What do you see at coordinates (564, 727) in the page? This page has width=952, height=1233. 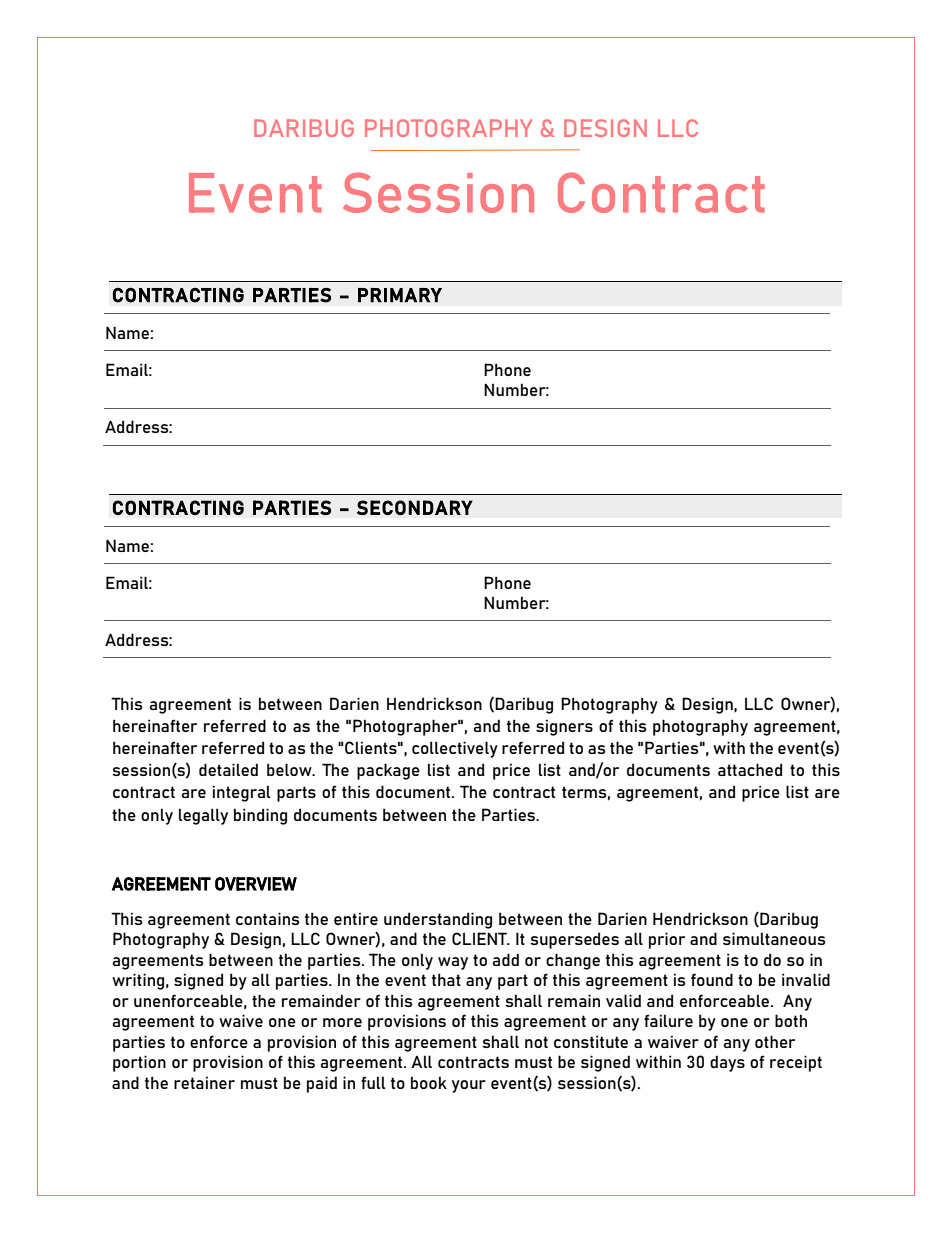 I see `signers` at bounding box center [564, 727].
